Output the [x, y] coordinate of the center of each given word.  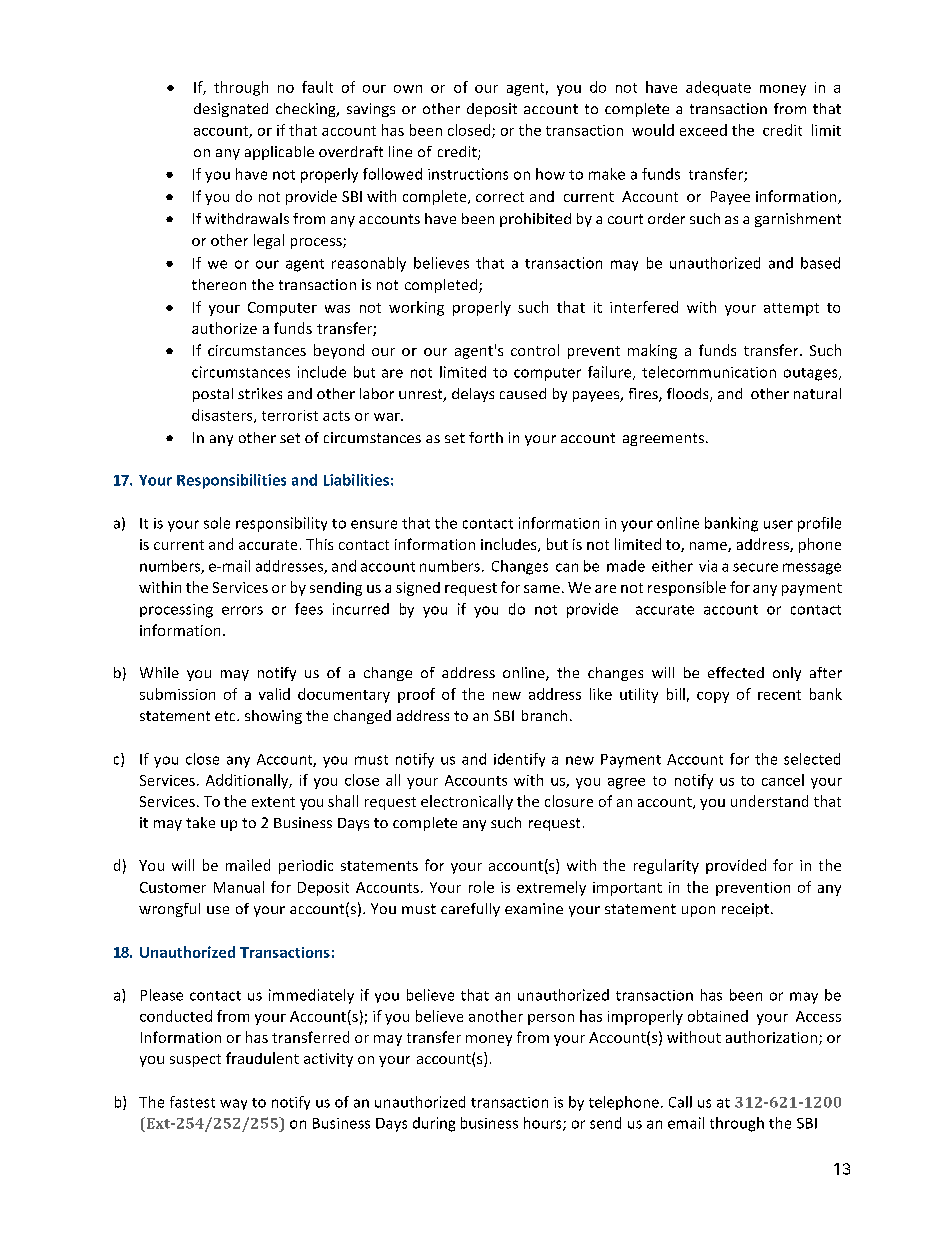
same [542, 589]
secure [755, 567]
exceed [703, 130]
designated [231, 110]
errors [242, 610]
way [233, 1104]
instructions [468, 174]
